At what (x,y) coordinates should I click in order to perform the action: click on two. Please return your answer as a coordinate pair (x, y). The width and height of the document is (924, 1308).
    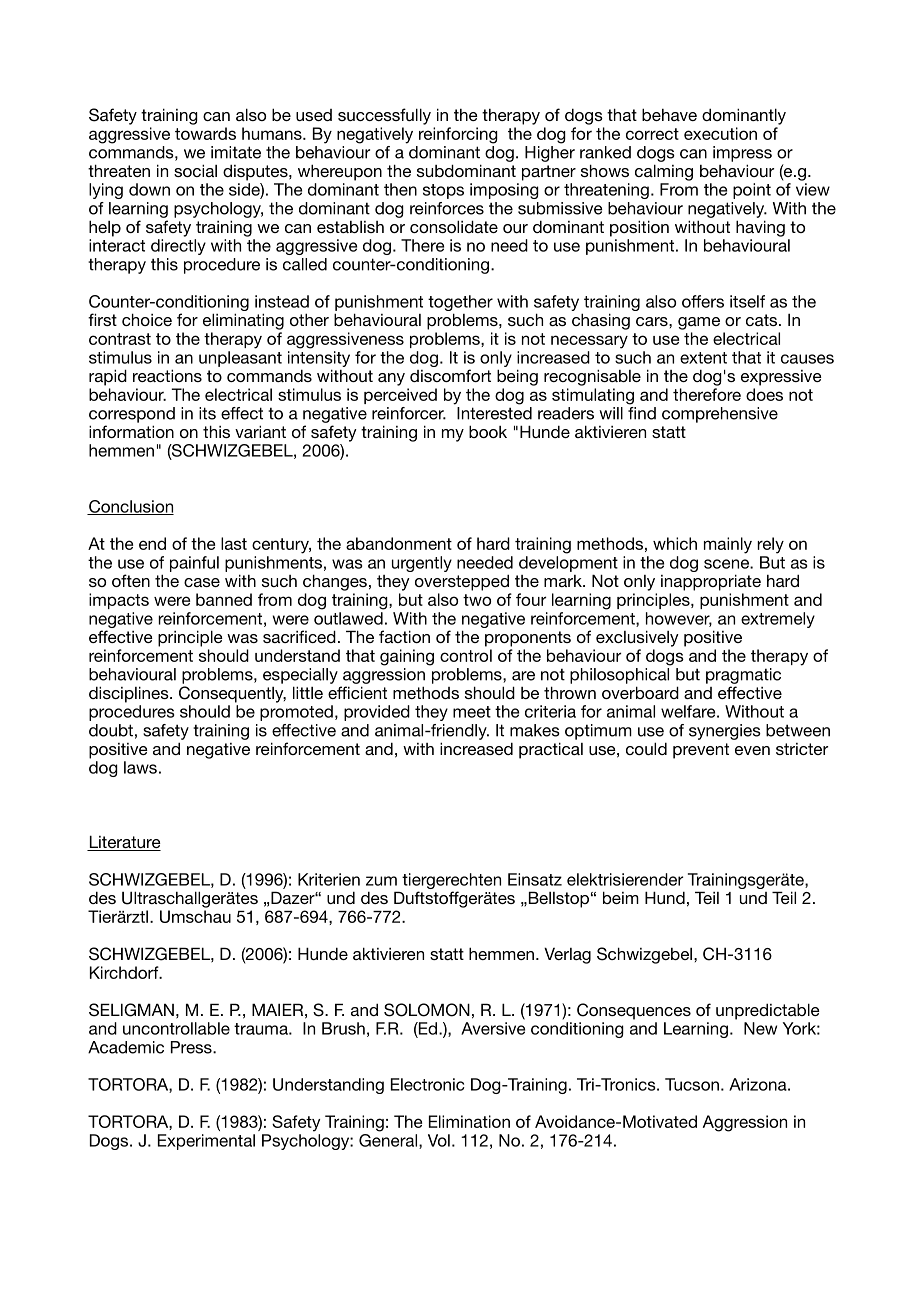
    Looking at the image, I should click on (477, 600).
